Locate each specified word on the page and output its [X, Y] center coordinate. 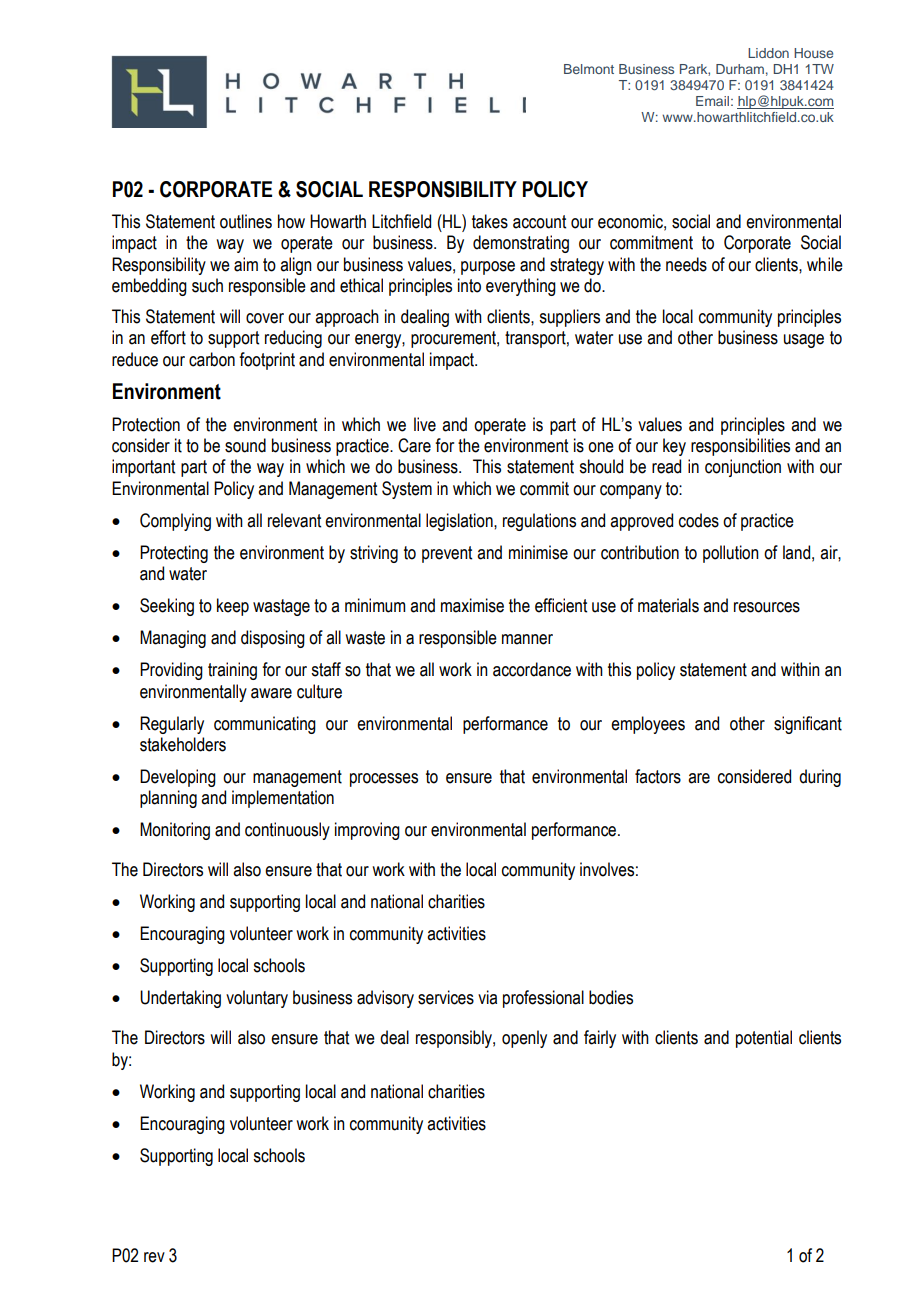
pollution [731, 554]
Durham [740, 69]
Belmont [589, 69]
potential [764, 1039]
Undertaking [180, 999]
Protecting [174, 554]
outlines [246, 221]
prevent [447, 554]
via [487, 997]
